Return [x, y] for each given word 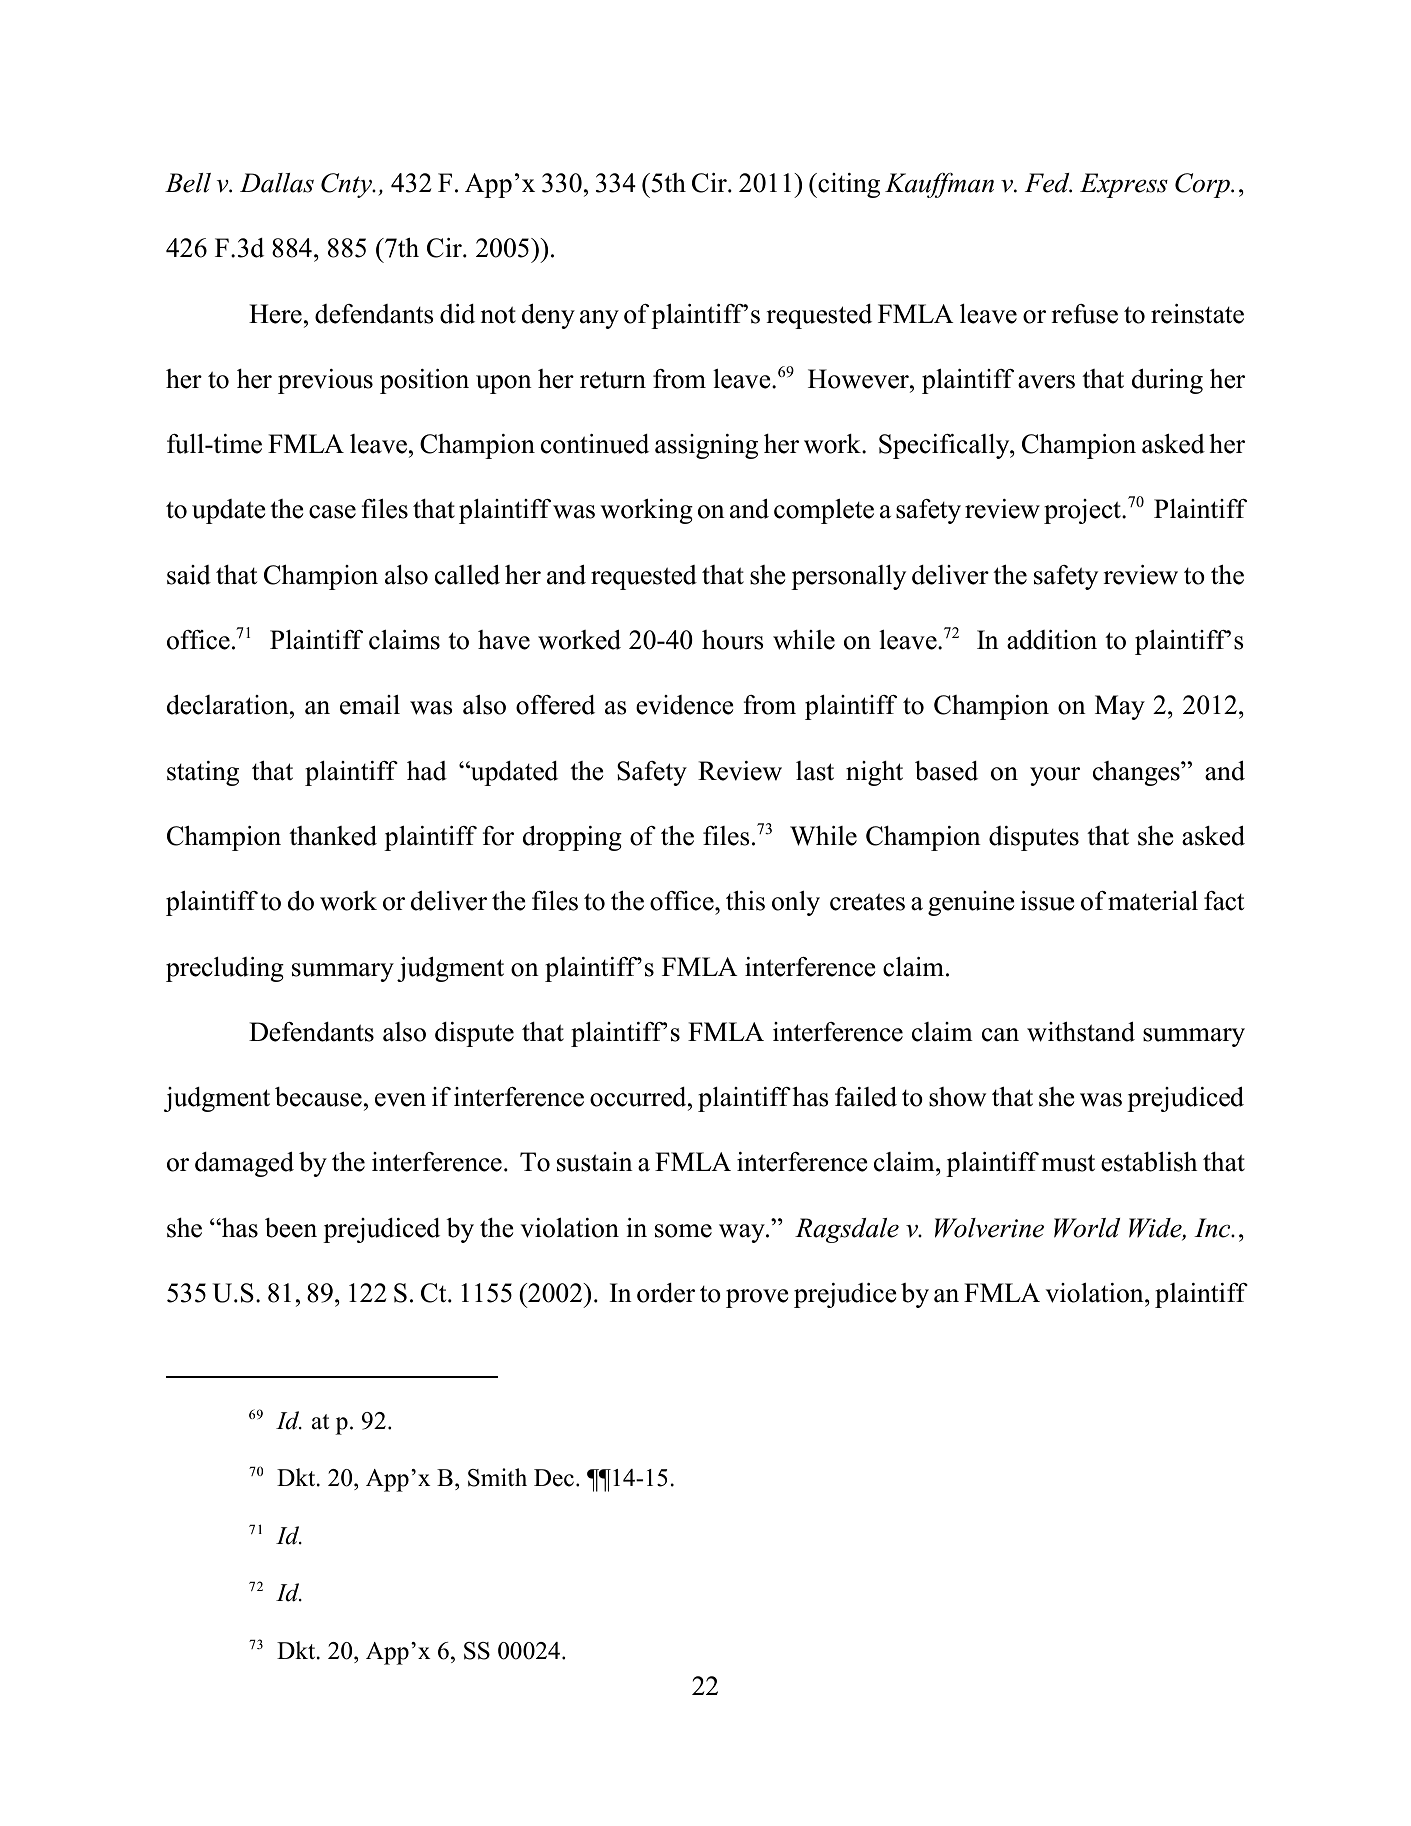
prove [757, 1298]
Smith [497, 1477]
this [745, 901]
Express [1124, 185]
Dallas [277, 183]
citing [848, 185]
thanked [333, 836]
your [1055, 776]
